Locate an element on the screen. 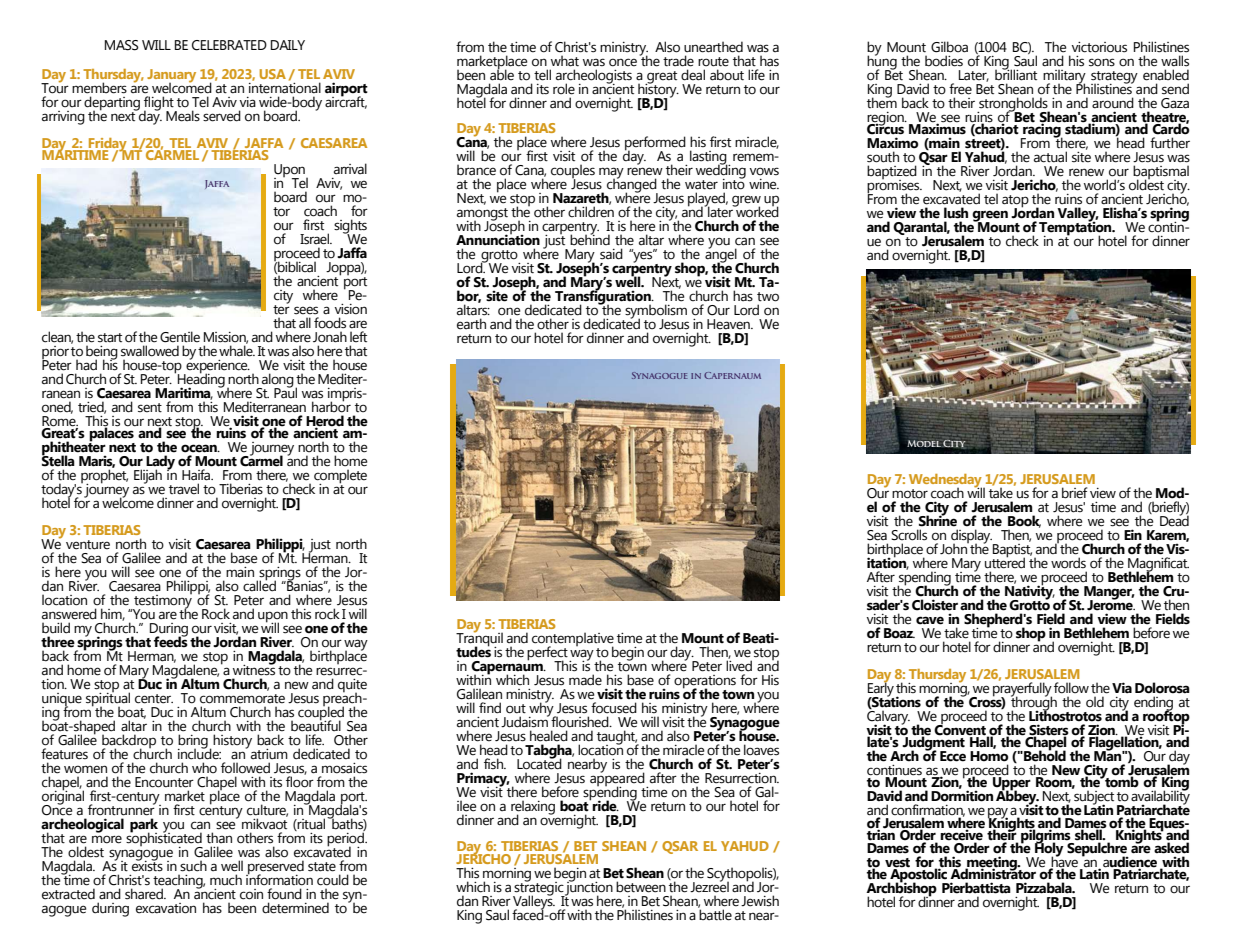 The image size is (1233, 952). Haifa is located at coordinates (197, 475).
